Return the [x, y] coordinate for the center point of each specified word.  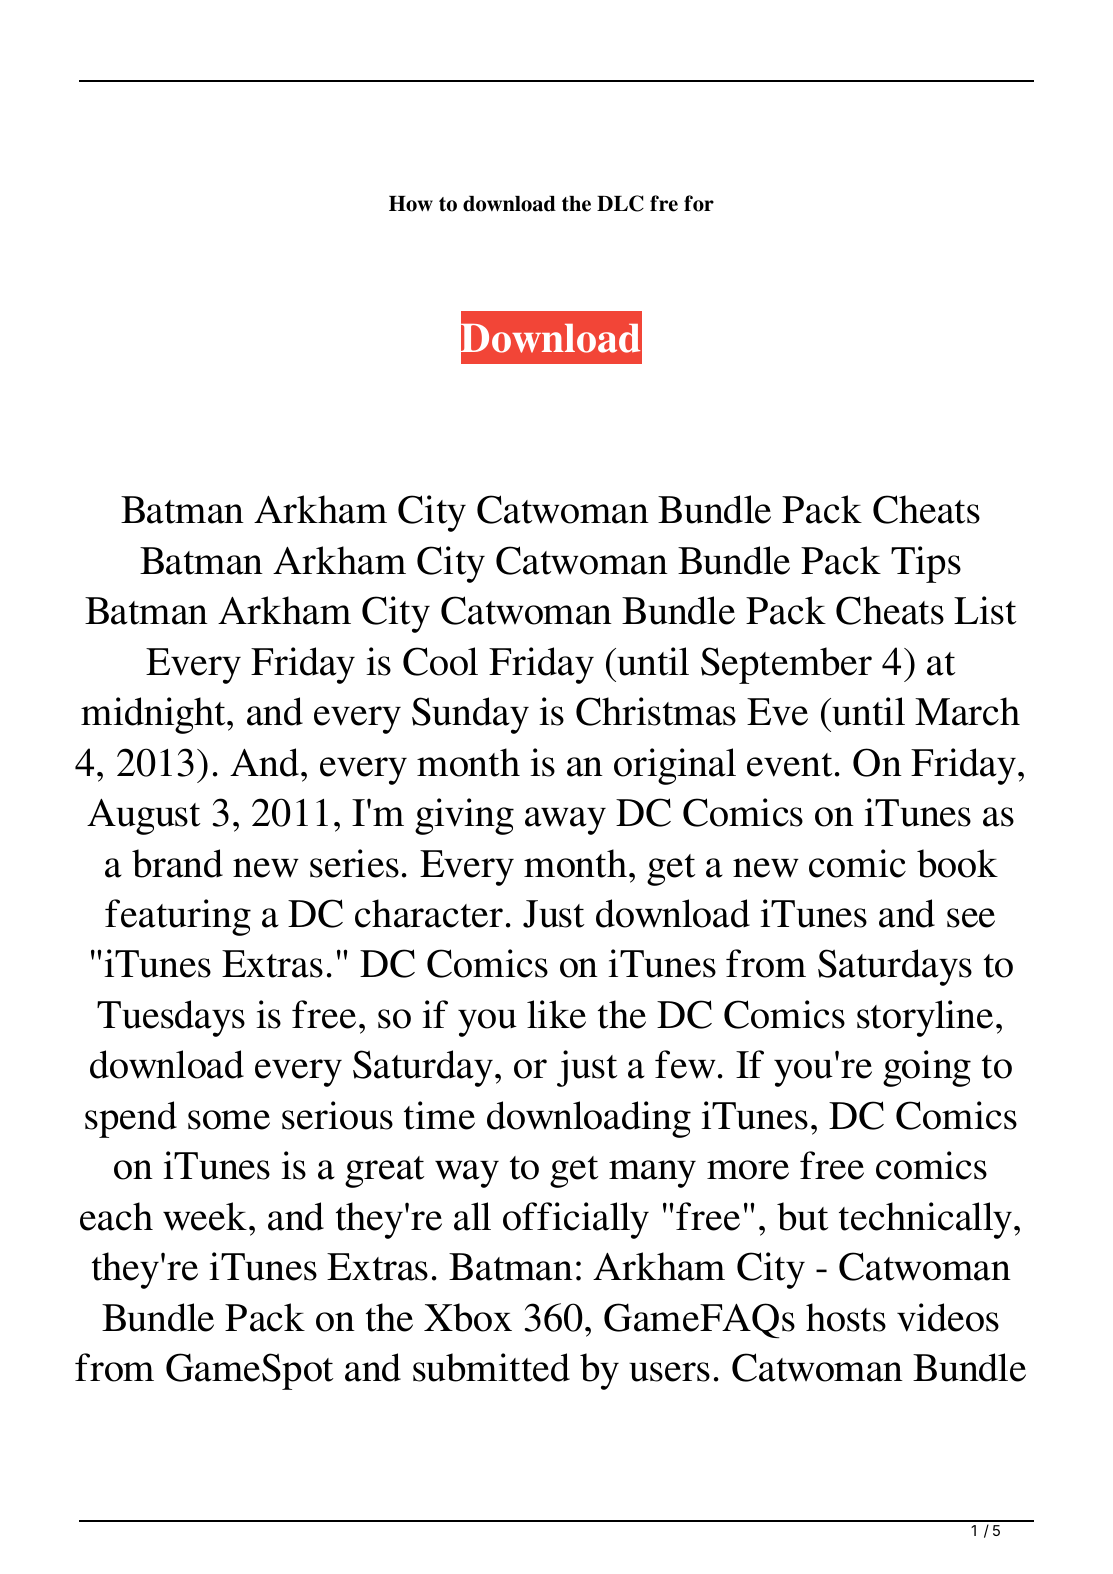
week [206, 1216]
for [699, 203]
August [144, 817]
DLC [620, 203]
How [411, 204]
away [565, 821]
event [790, 765]
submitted [491, 1367]
